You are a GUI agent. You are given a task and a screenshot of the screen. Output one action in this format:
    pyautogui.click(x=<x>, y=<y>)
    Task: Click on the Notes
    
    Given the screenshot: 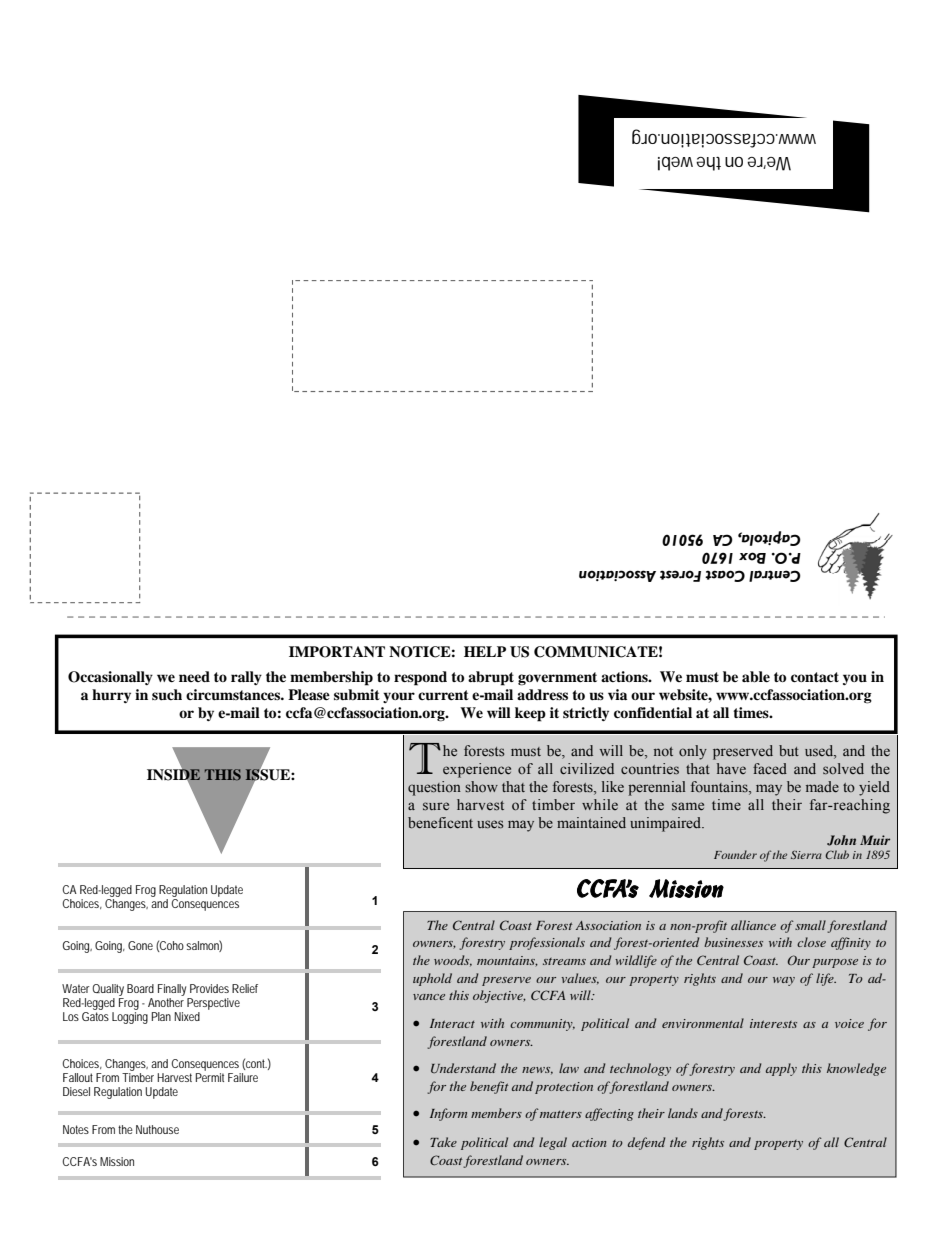 What is the action you would take?
    pyautogui.click(x=76, y=1129)
